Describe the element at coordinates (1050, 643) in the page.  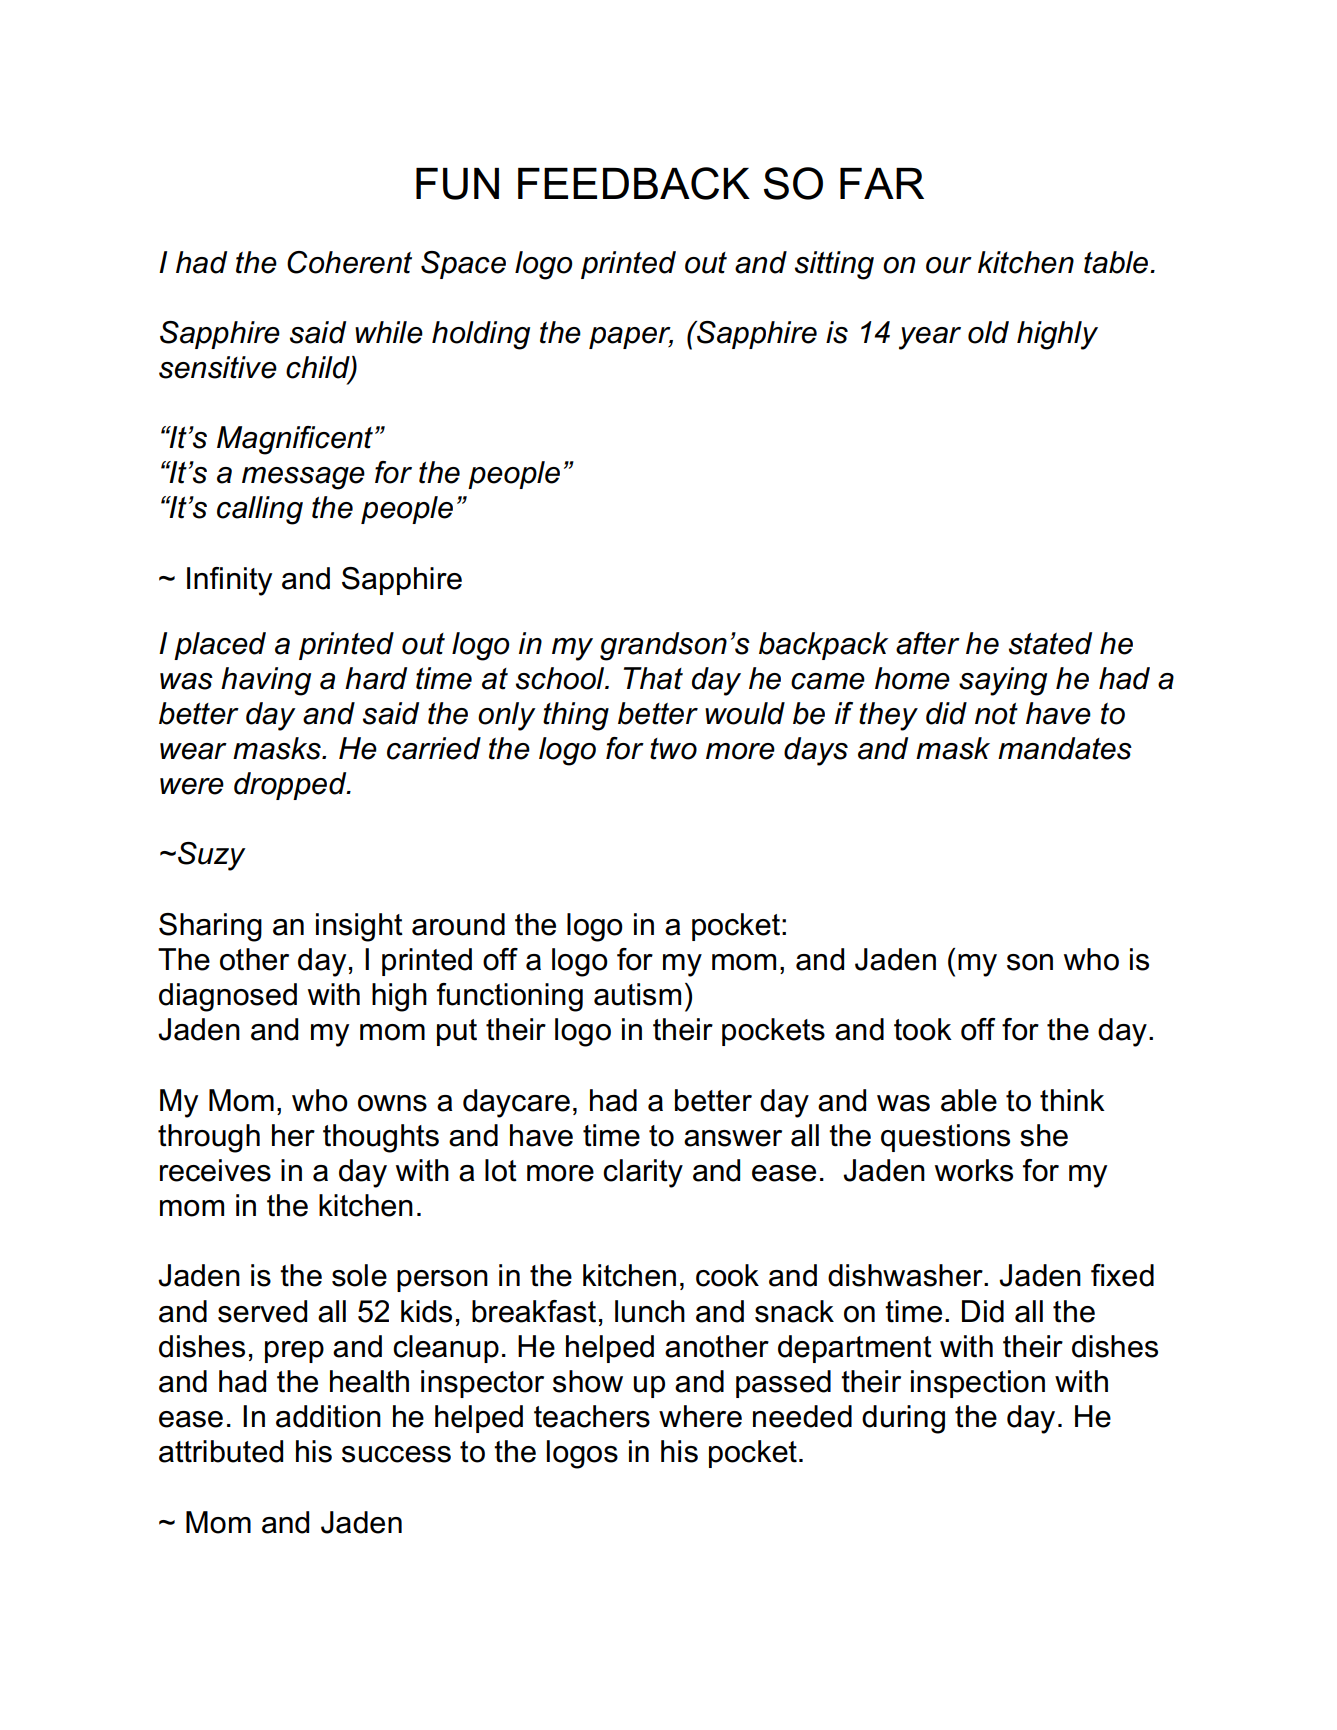
I see `stated` at that location.
